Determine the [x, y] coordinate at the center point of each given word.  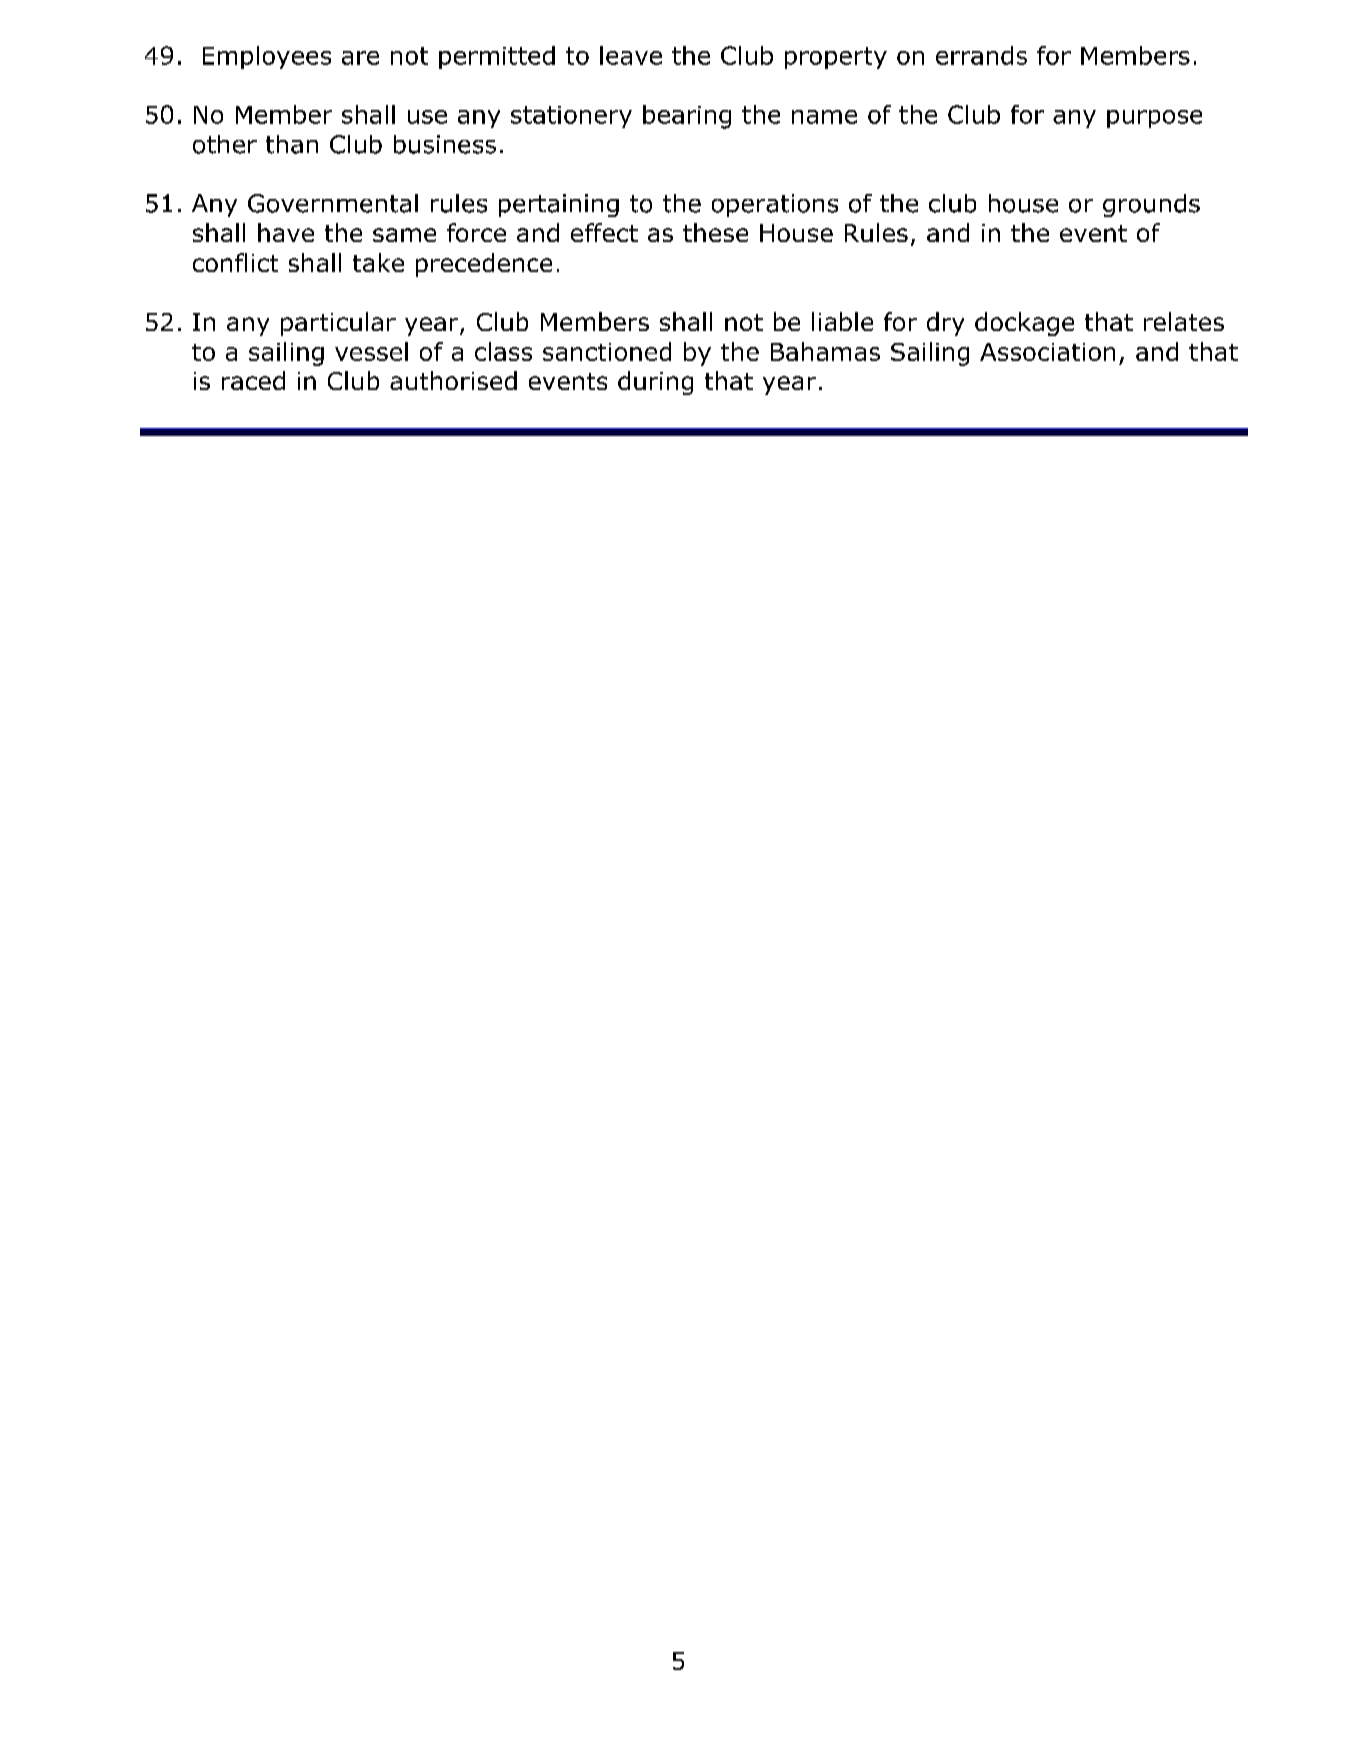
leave [631, 55]
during [655, 383]
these [715, 232]
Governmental [333, 203]
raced [253, 380]
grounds [1151, 205]
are [360, 58]
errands [981, 55]
